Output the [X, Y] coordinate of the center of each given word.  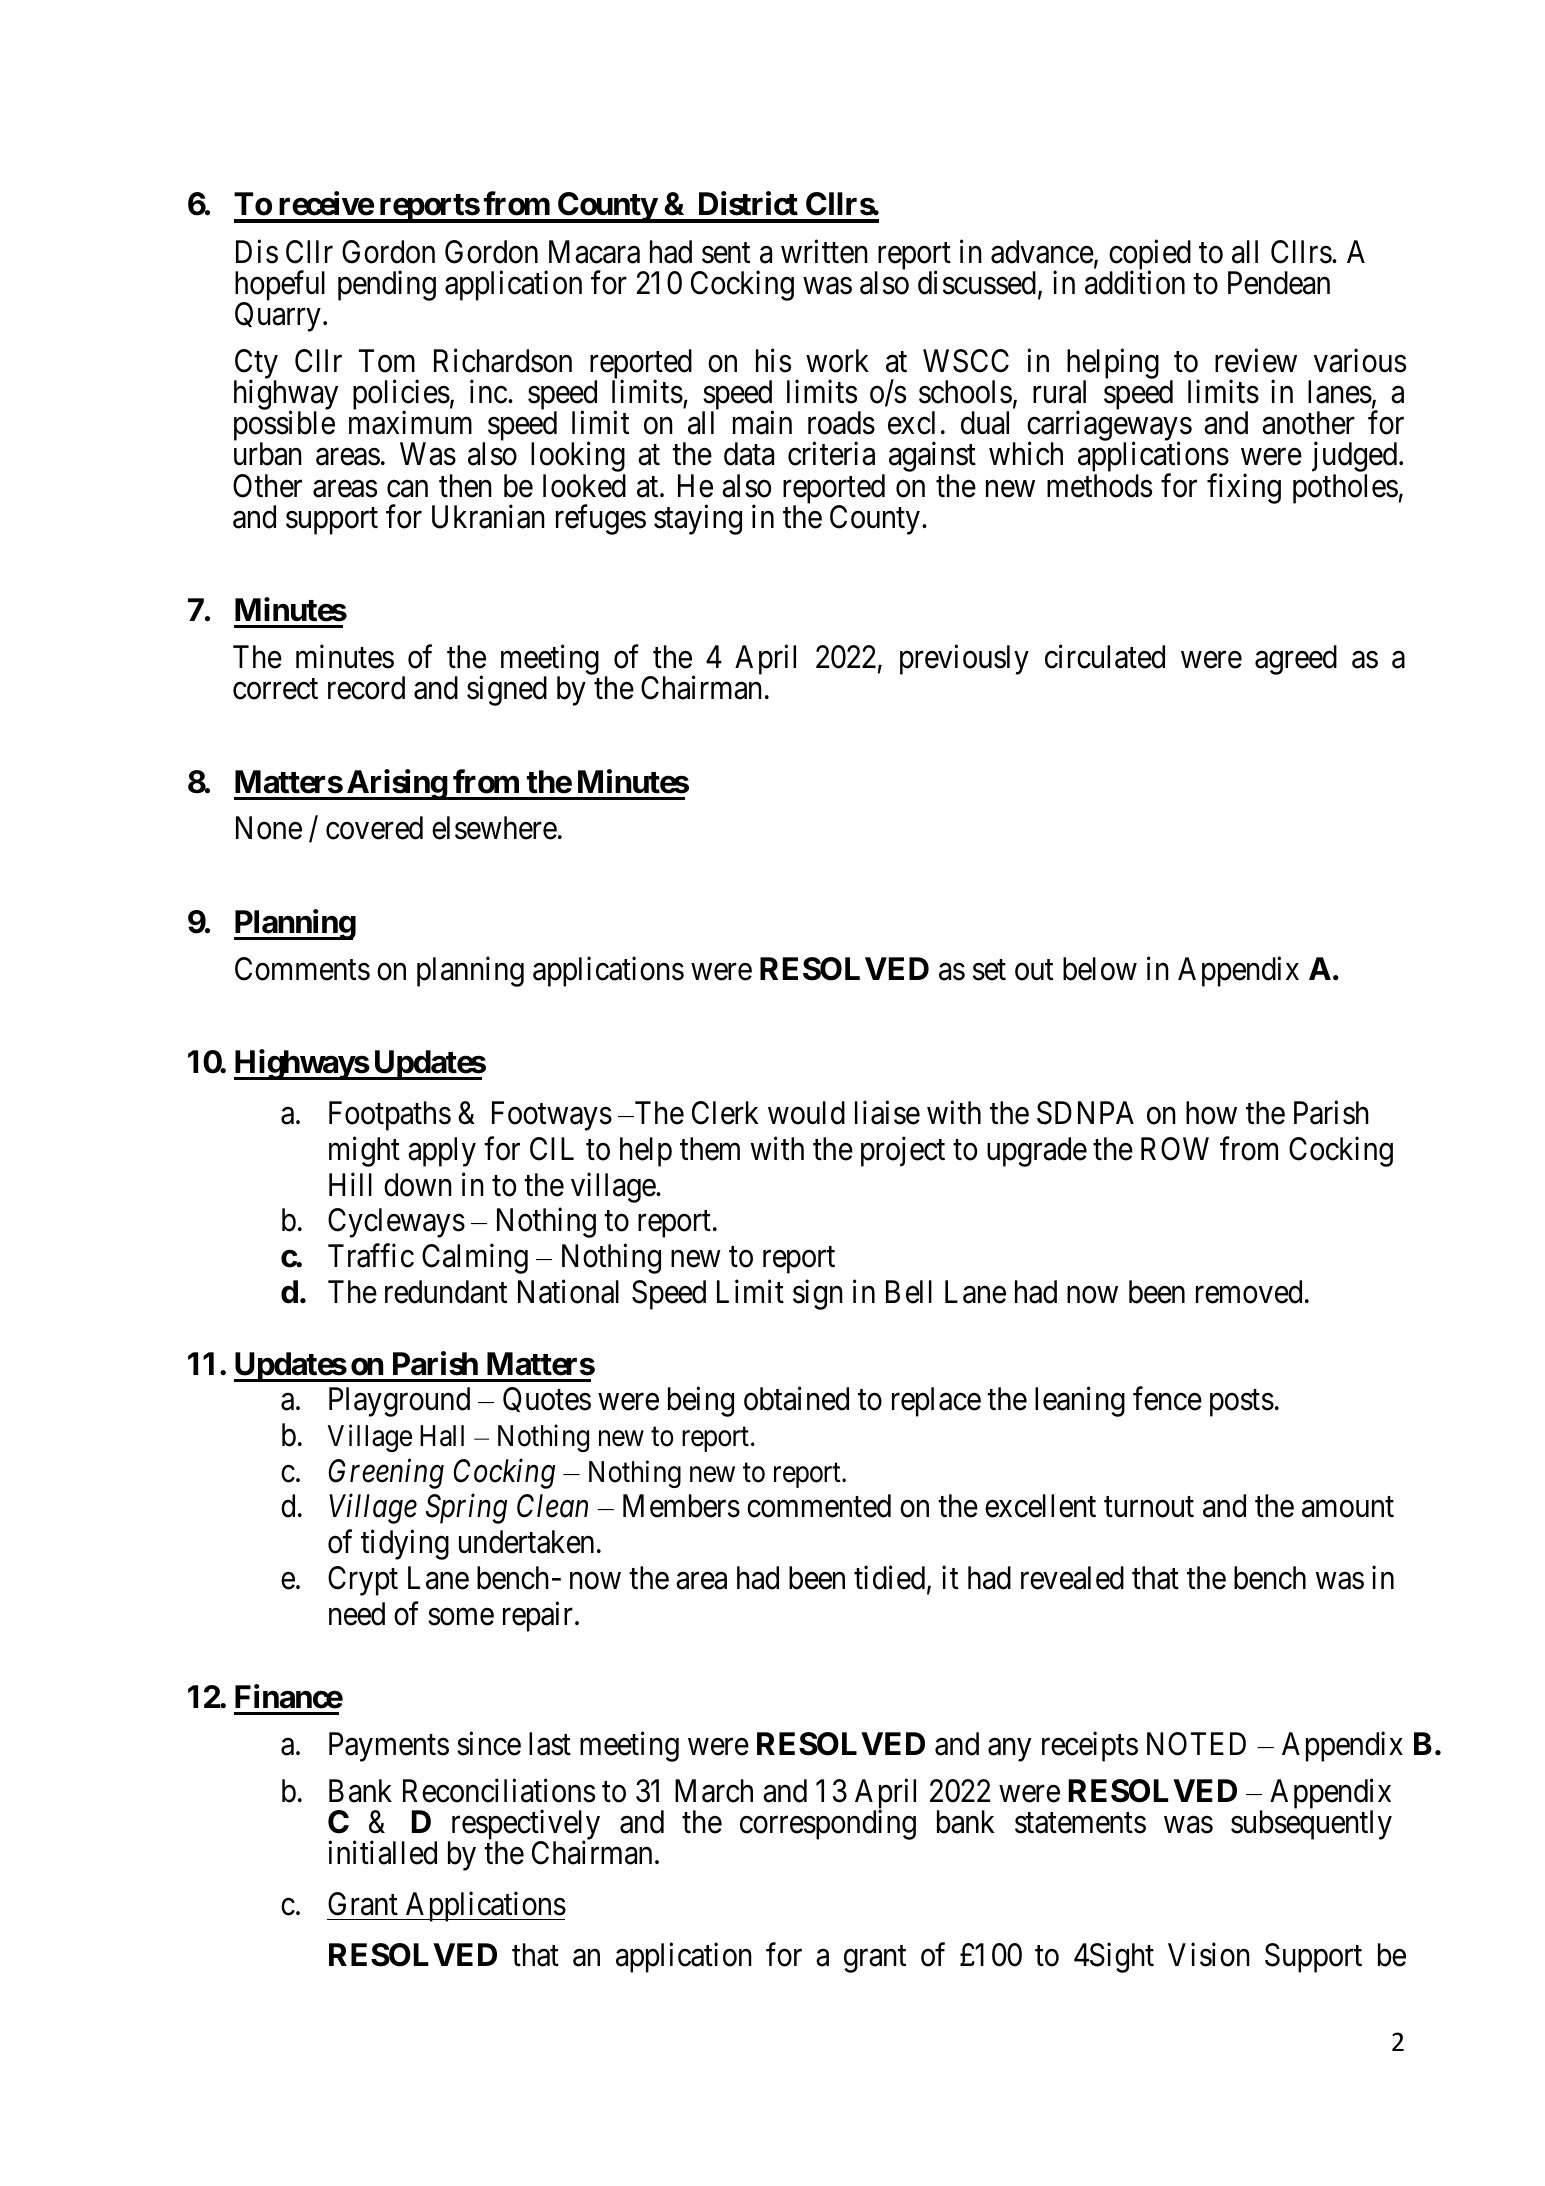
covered [374, 828]
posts [1242, 1403]
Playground [399, 1402]
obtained [796, 1399]
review [1256, 361]
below [1100, 969]
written [824, 252]
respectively [524, 1825]
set [989, 970]
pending [387, 286]
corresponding [828, 1824]
